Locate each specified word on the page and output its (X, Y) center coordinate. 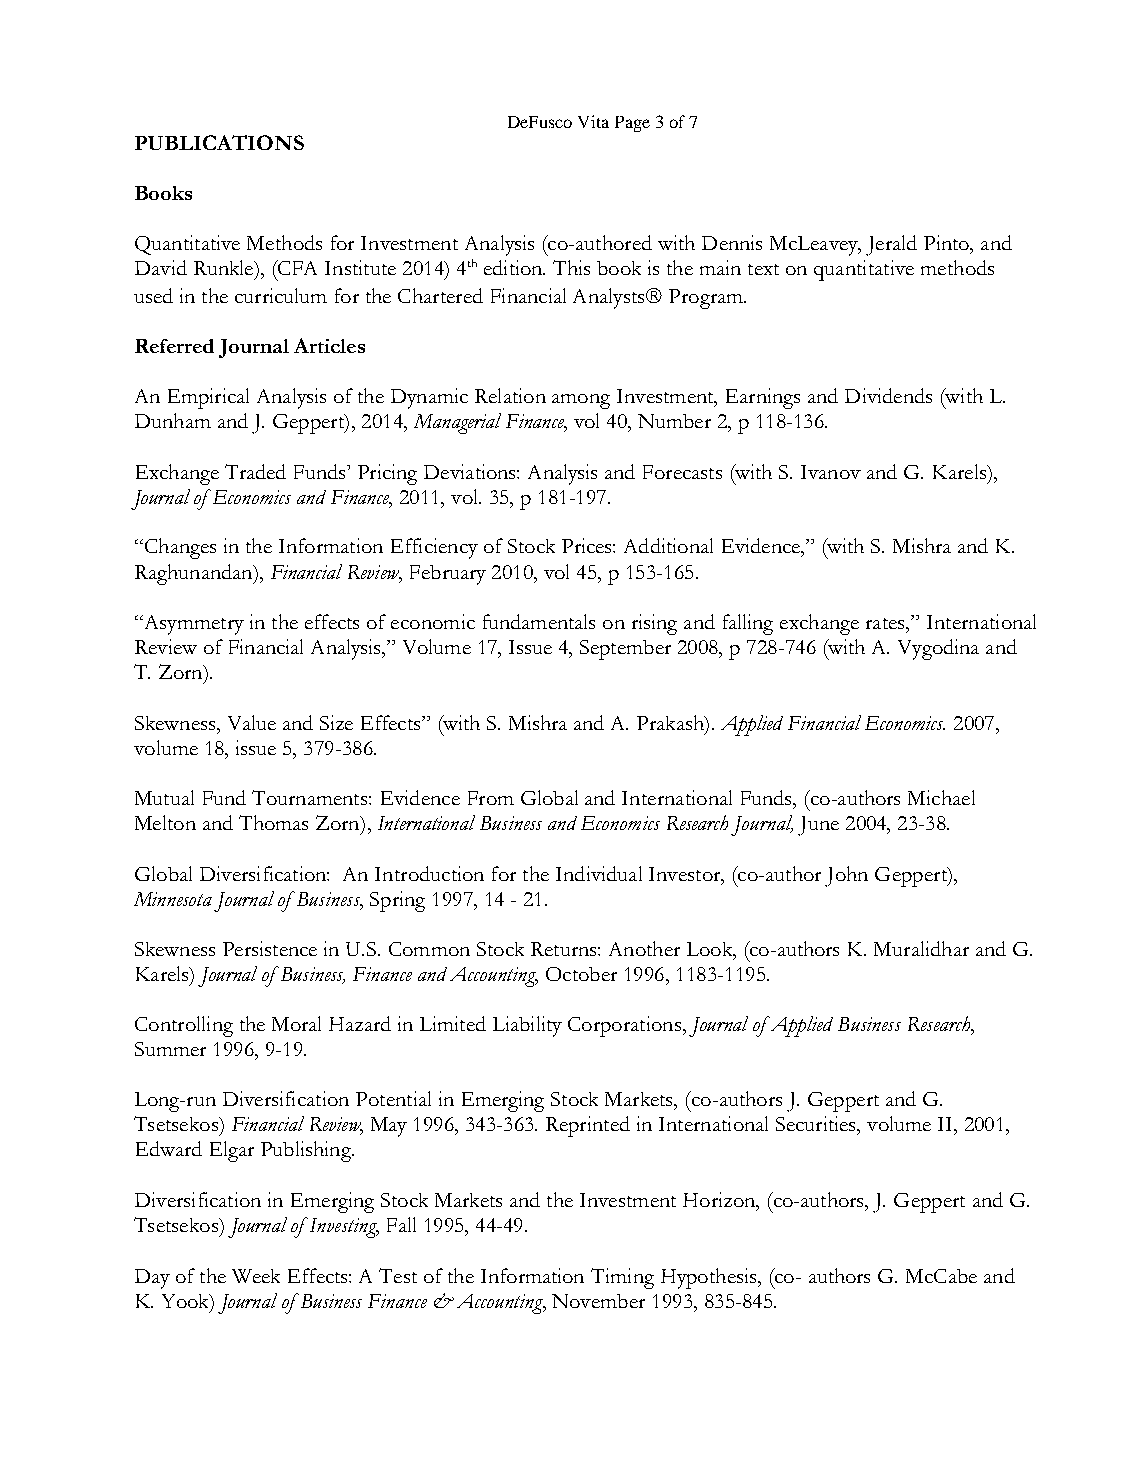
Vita (593, 121)
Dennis (732, 242)
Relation (510, 395)
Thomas (273, 822)
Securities (817, 1123)
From (491, 798)
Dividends (888, 395)
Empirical (208, 398)
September (625, 650)
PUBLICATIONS (219, 142)
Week (256, 1276)
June (818, 826)
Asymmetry (192, 625)
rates (886, 623)
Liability (527, 1026)
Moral (296, 1023)
